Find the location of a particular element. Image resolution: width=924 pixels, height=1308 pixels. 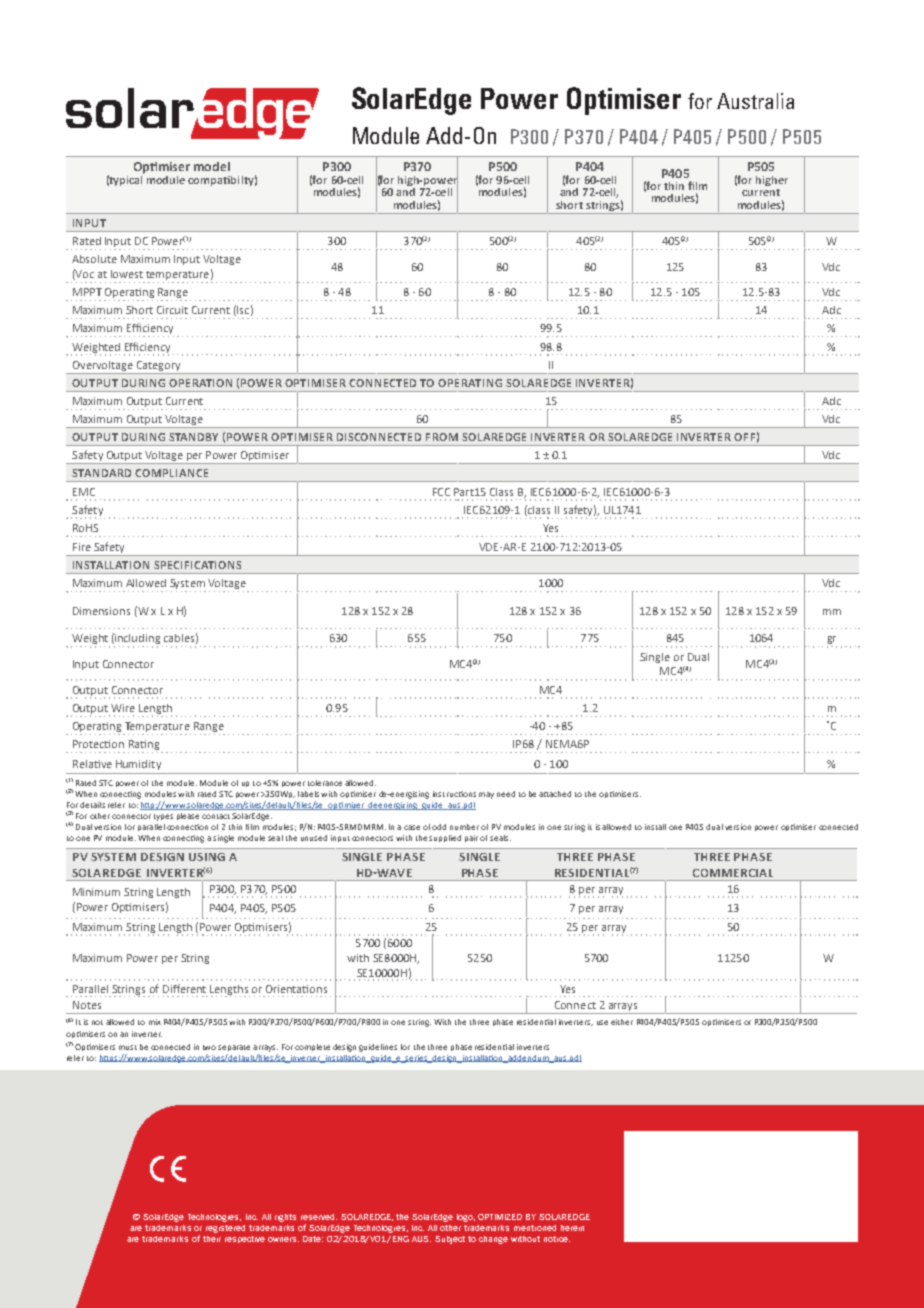

Australia is located at coordinates (755, 101).
